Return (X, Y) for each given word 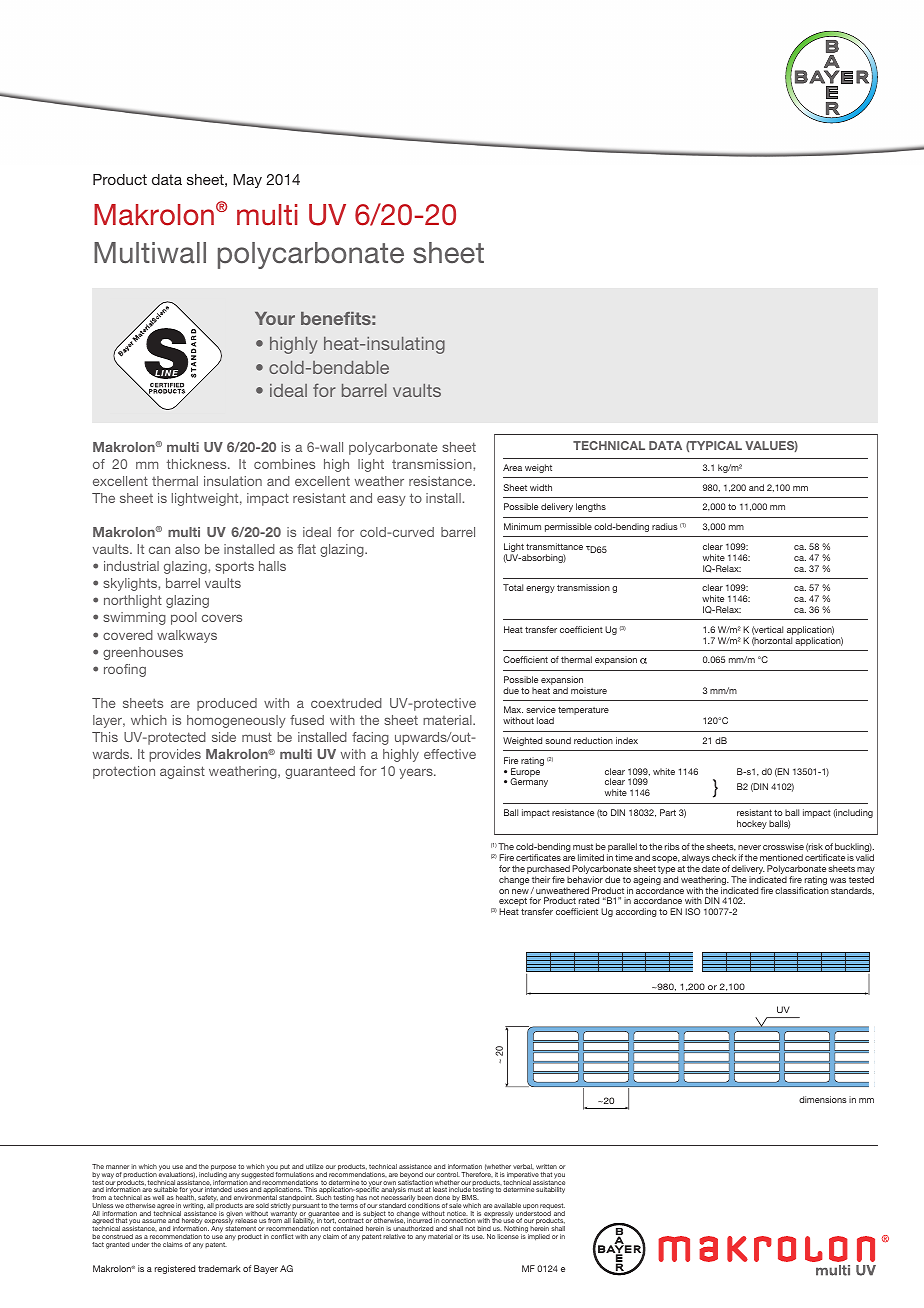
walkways (187, 636)
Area (512, 467)
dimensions (823, 1099)
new (520, 891)
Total (513, 587)
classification (802, 890)
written (546, 1166)
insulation (233, 481)
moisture (589, 690)
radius (665, 526)
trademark (219, 1268)
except (513, 903)
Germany (529, 782)
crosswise (783, 846)
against (182, 772)
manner (117, 1167)
